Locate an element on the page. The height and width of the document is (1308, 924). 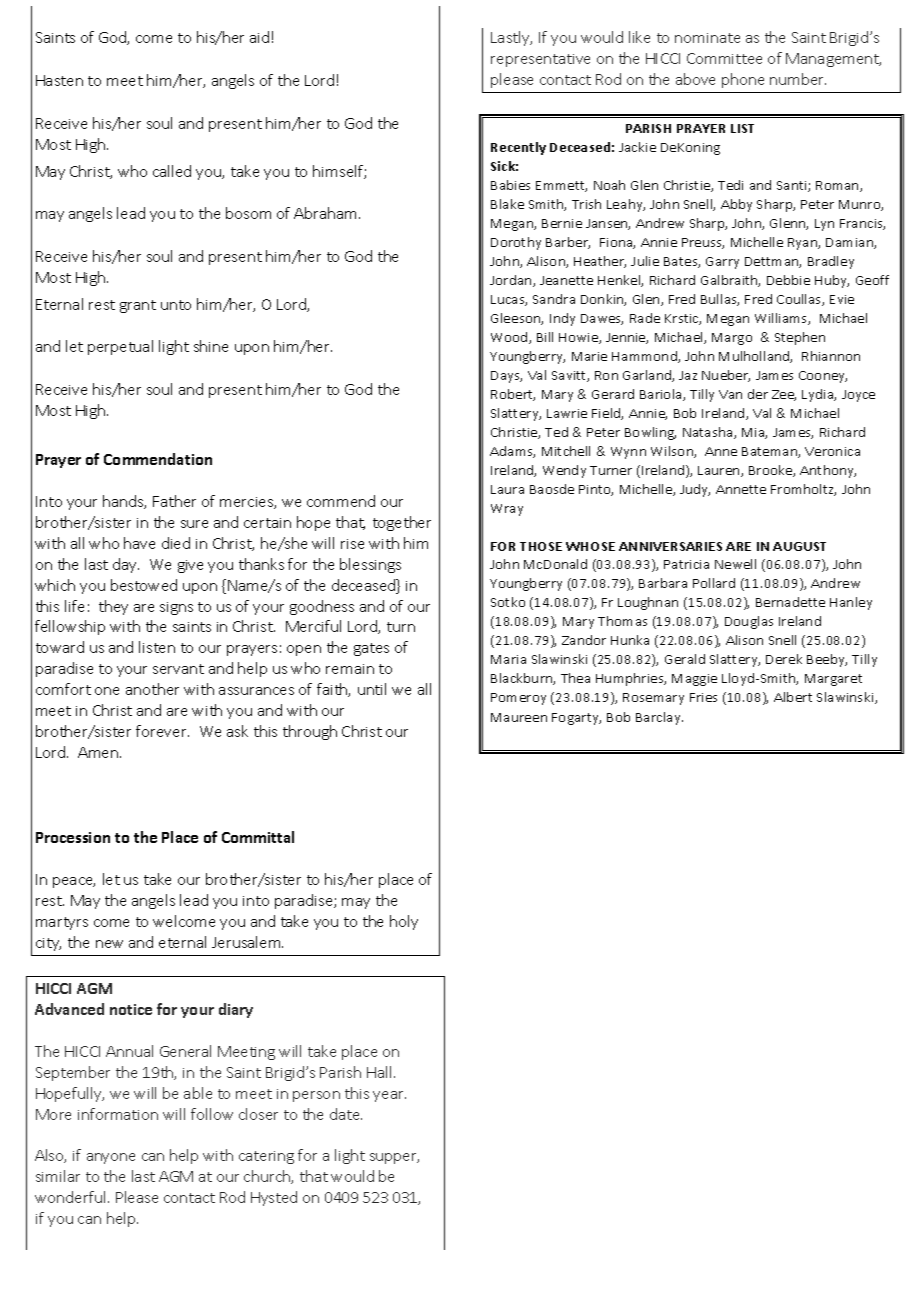
Recently is located at coordinates (518, 148).
